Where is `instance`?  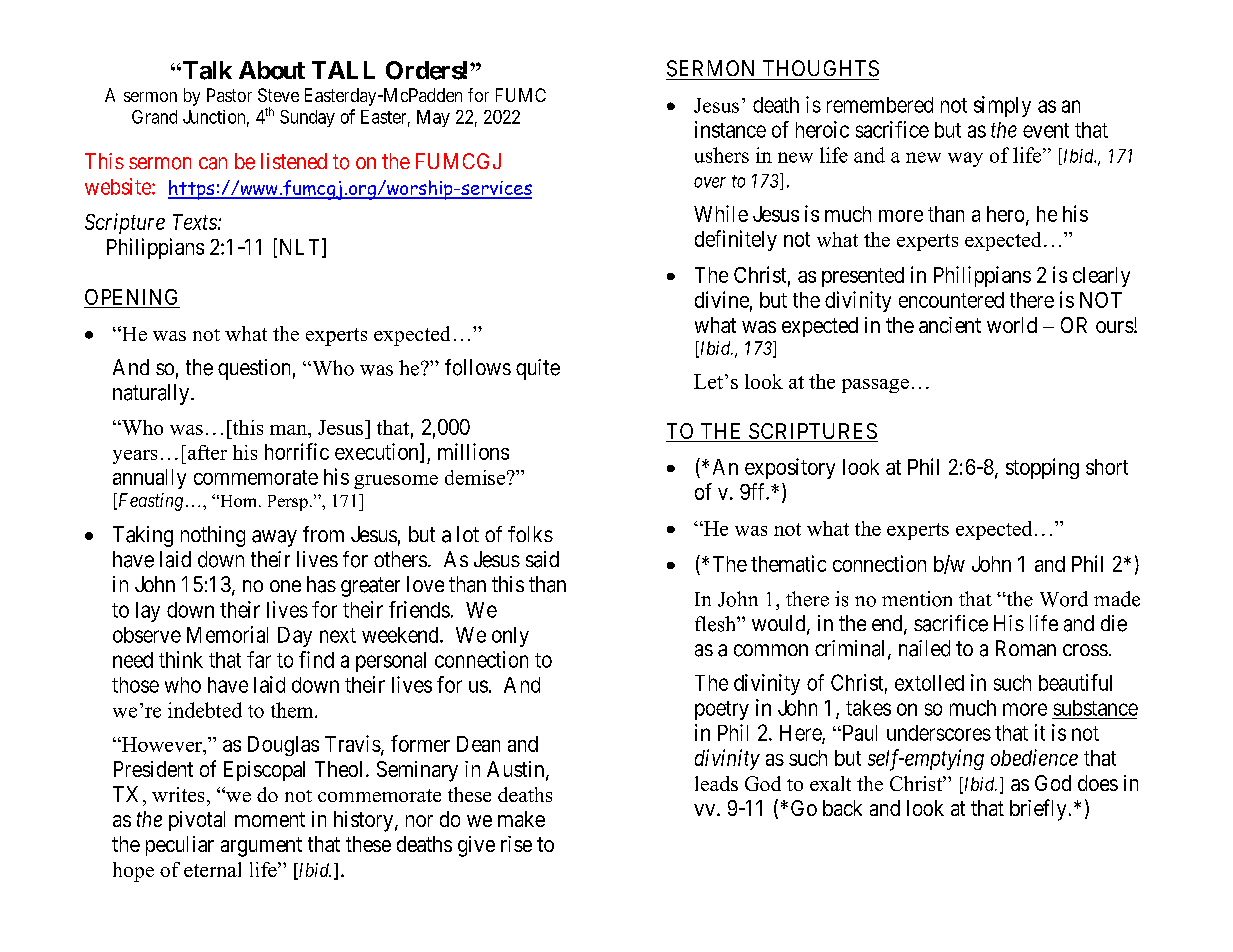 instance is located at coordinates (730, 129).
